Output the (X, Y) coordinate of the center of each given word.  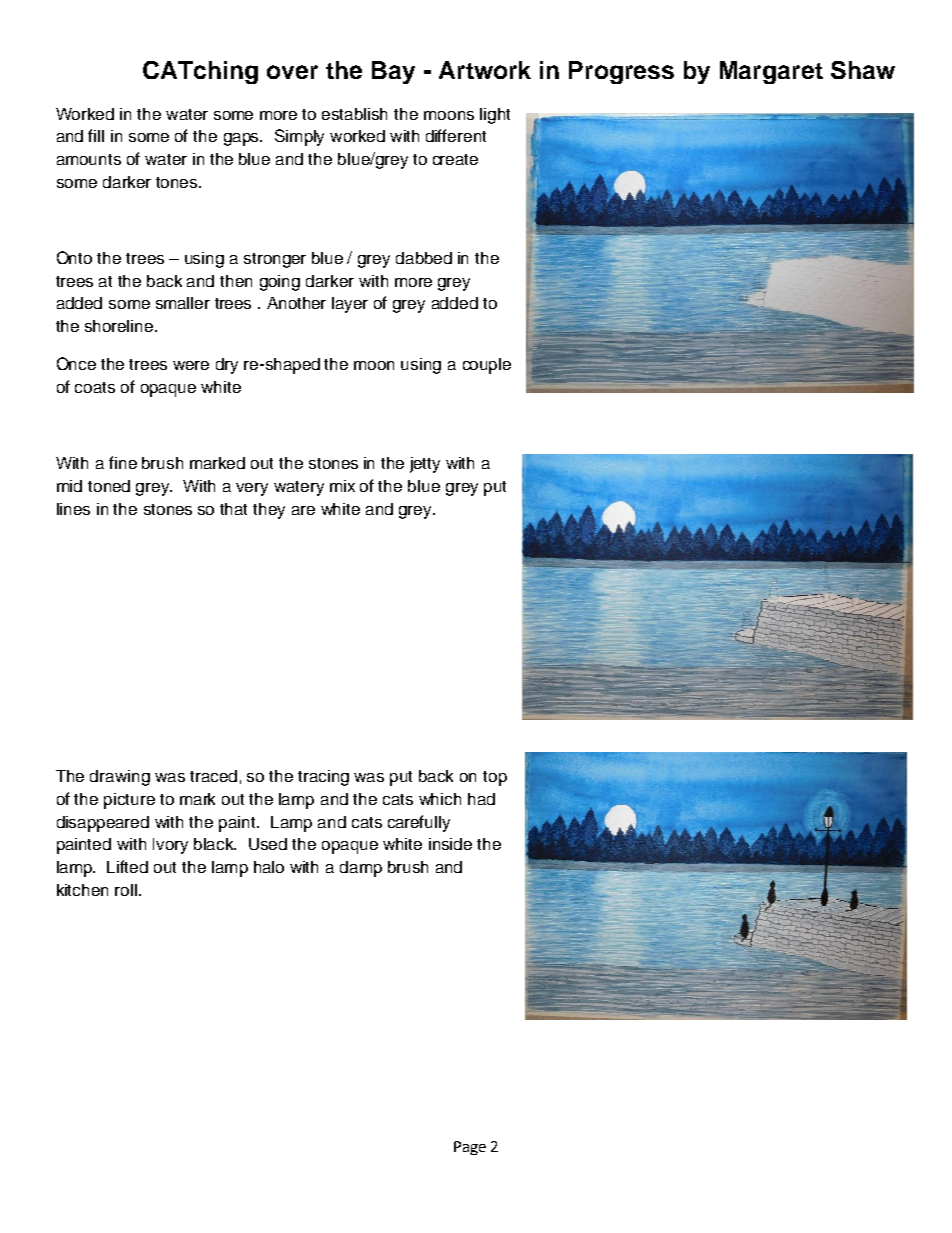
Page (470, 1148)
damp (361, 869)
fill (96, 135)
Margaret (771, 72)
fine (123, 462)
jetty (425, 465)
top (495, 778)
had (481, 799)
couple (487, 366)
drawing (120, 778)
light (495, 116)
